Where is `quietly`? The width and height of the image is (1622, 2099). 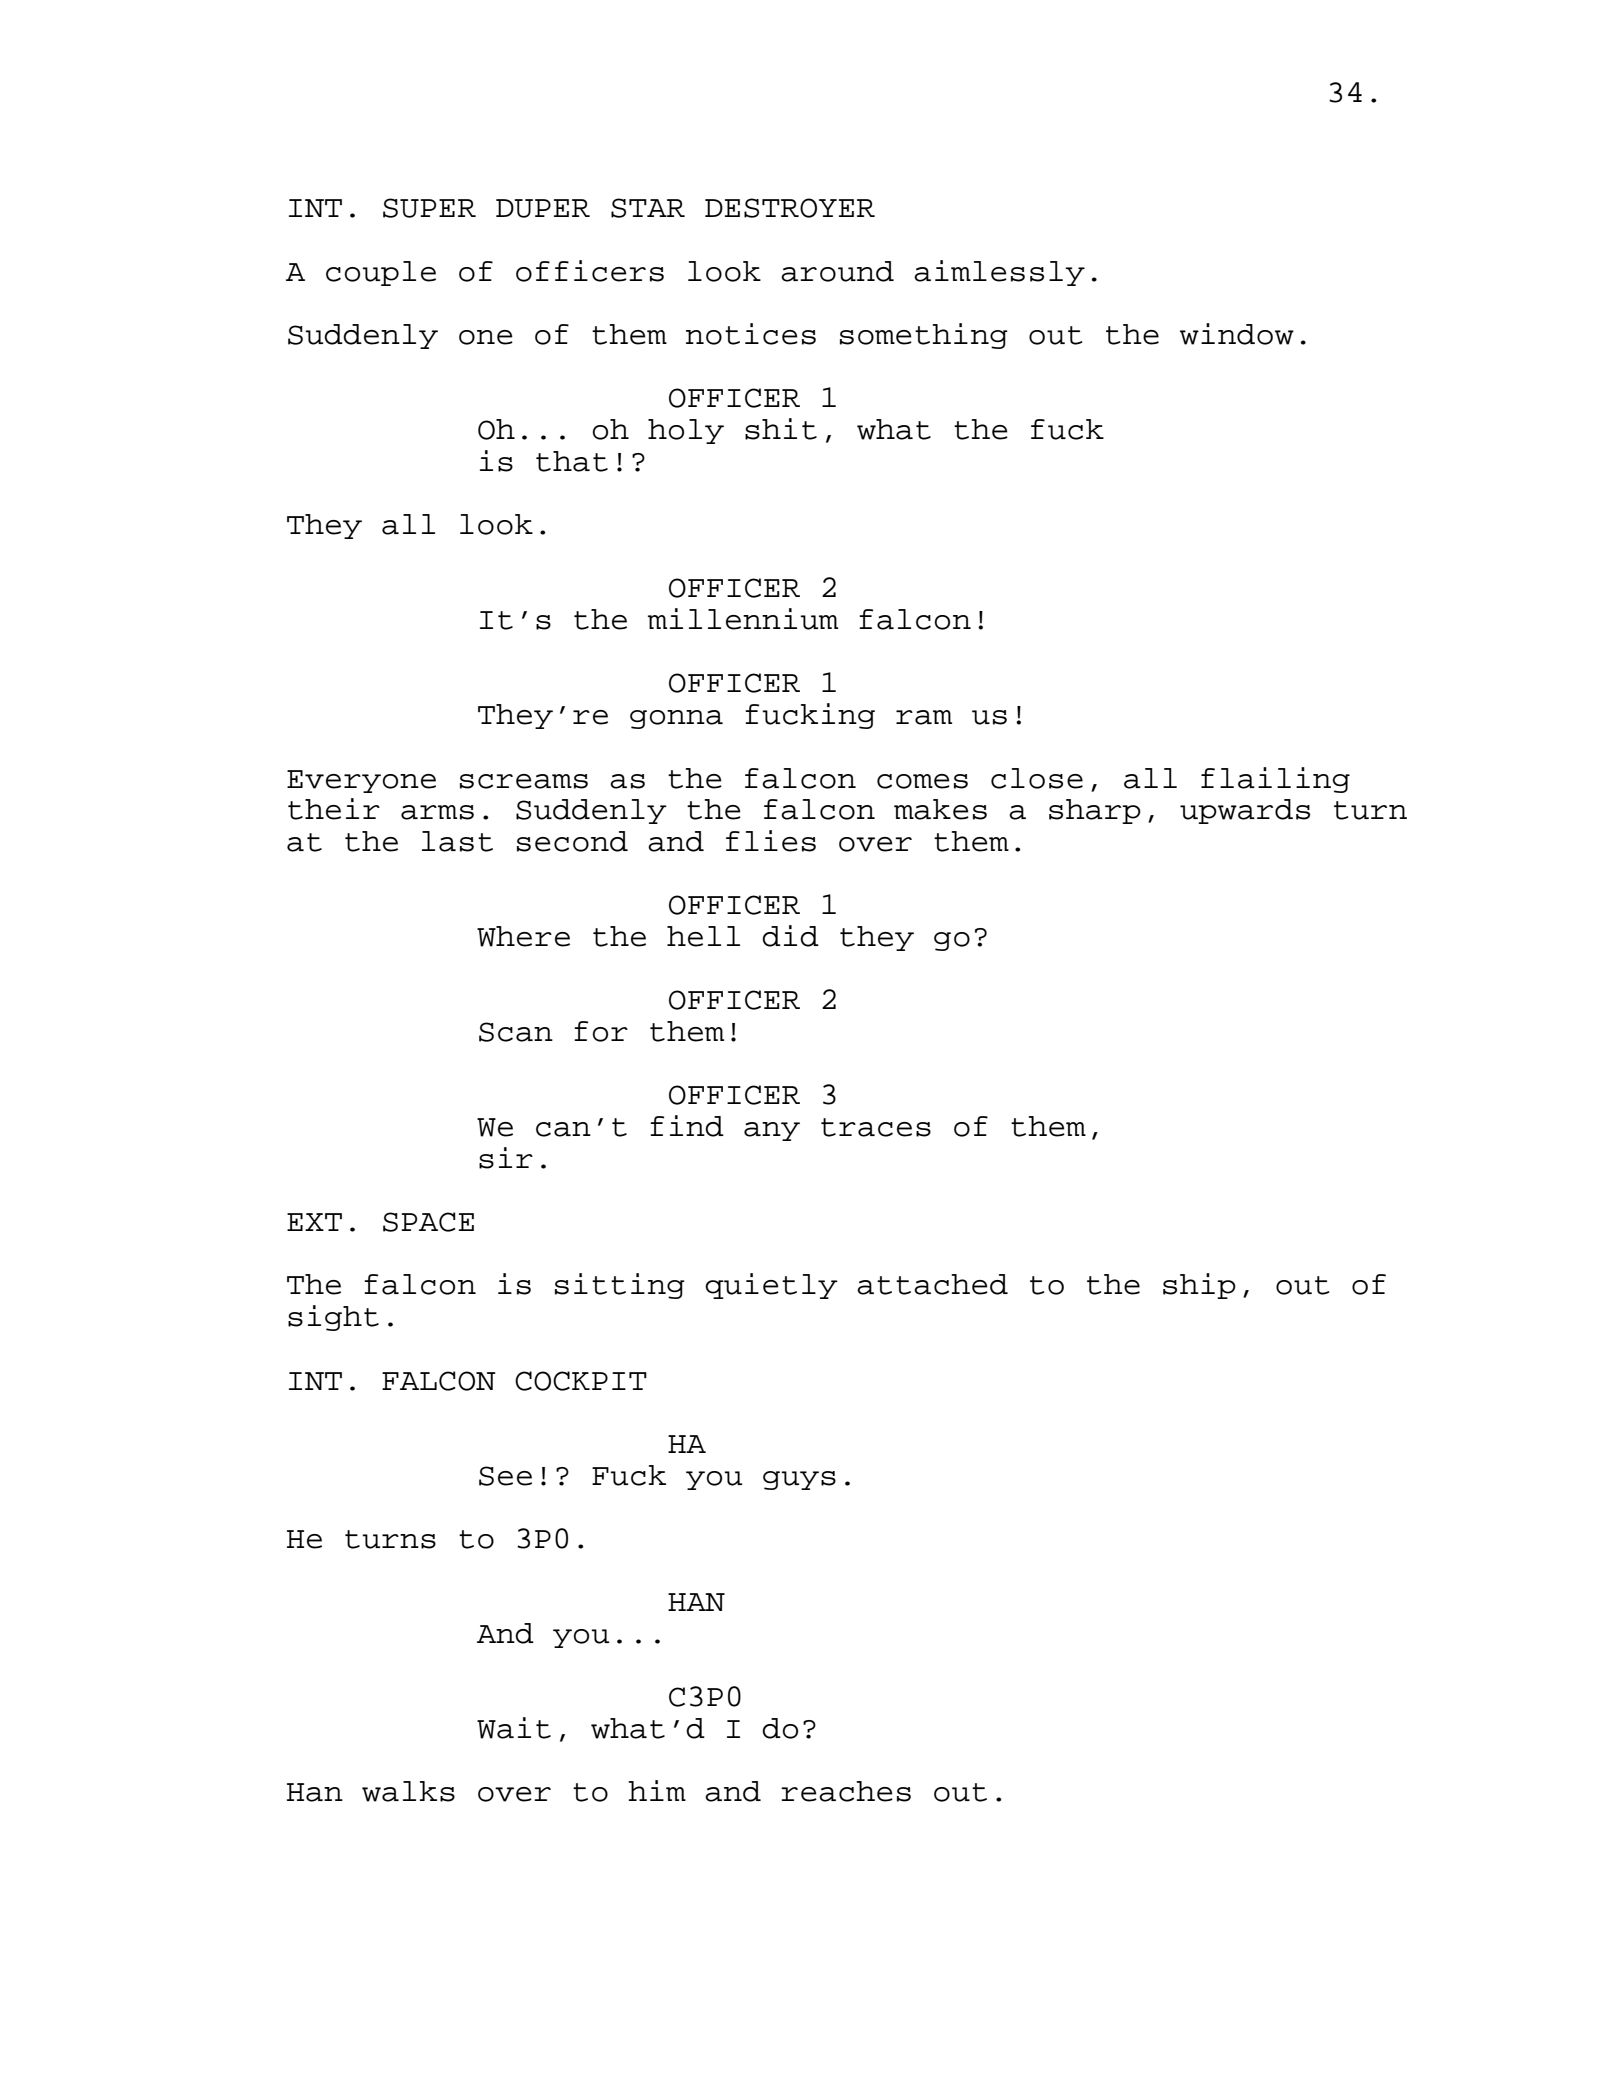
quietly is located at coordinates (771, 1286).
